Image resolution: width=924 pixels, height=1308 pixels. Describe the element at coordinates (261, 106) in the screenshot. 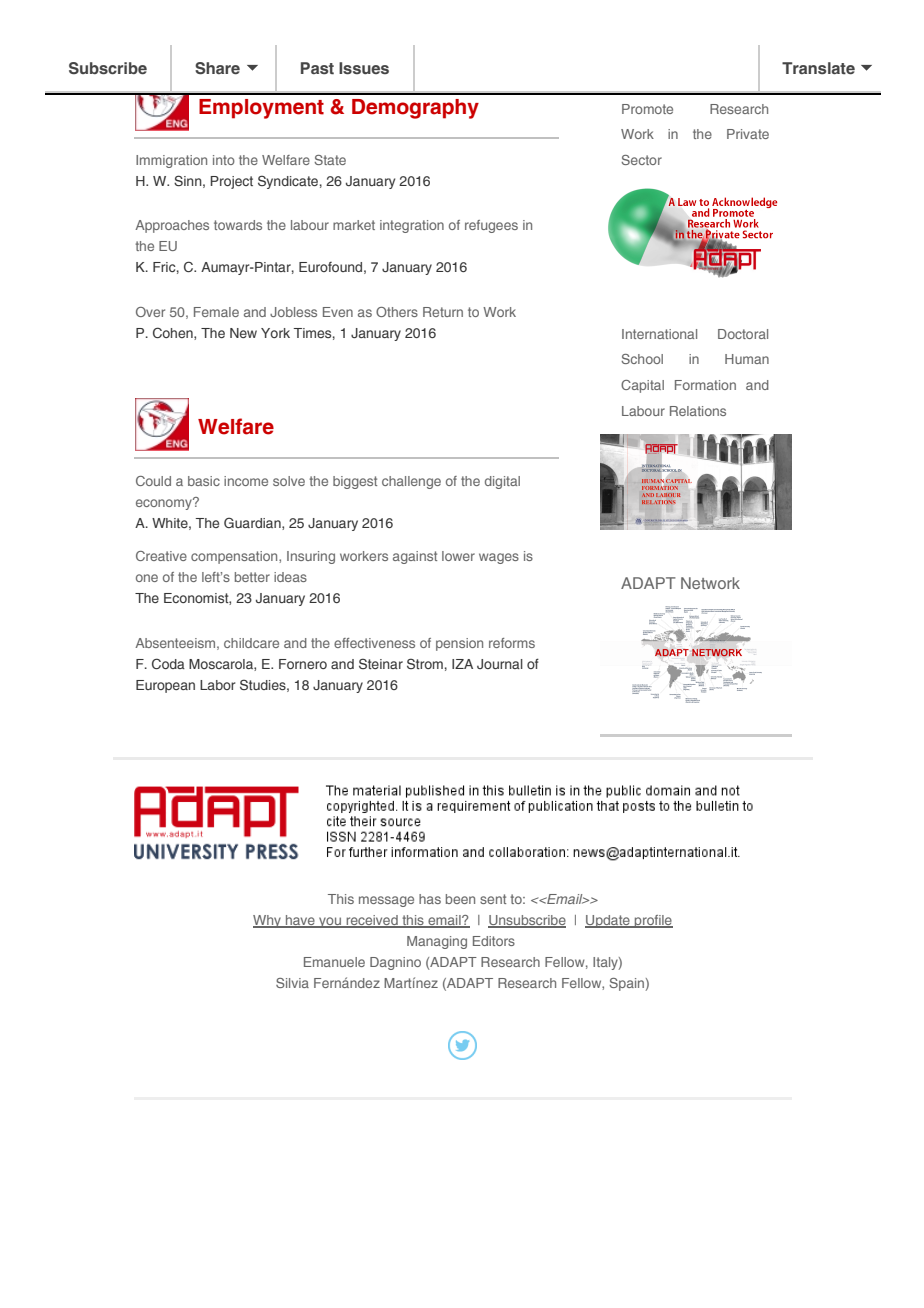

I see `Employment` at that location.
